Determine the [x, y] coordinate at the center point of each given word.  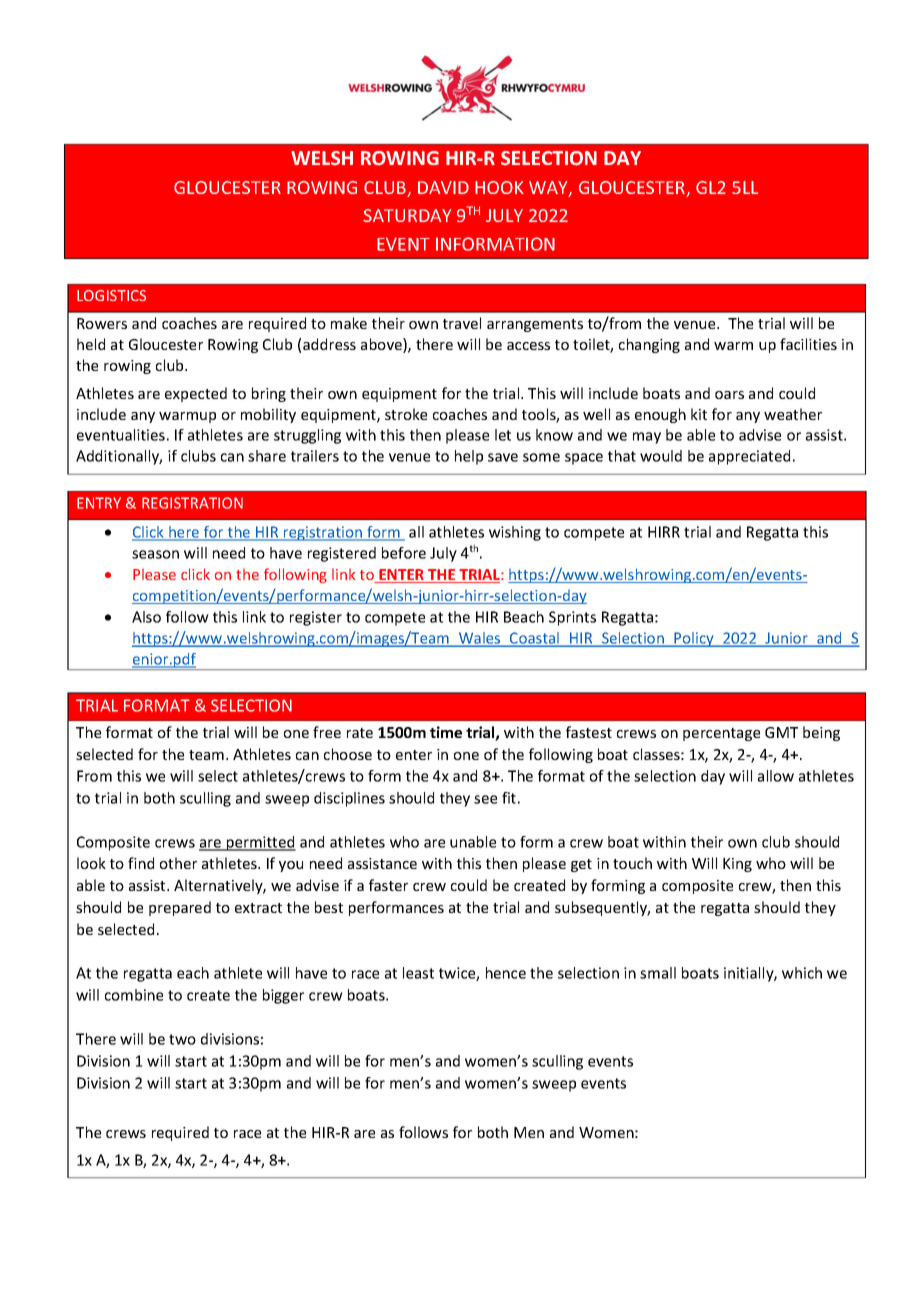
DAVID [443, 187]
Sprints [572, 618]
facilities [808, 344]
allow [776, 776]
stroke [406, 414]
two [182, 1039]
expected [196, 394]
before [404, 553]
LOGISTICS [111, 295]
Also [146, 617]
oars [729, 395]
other [178, 863]
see [485, 799]
